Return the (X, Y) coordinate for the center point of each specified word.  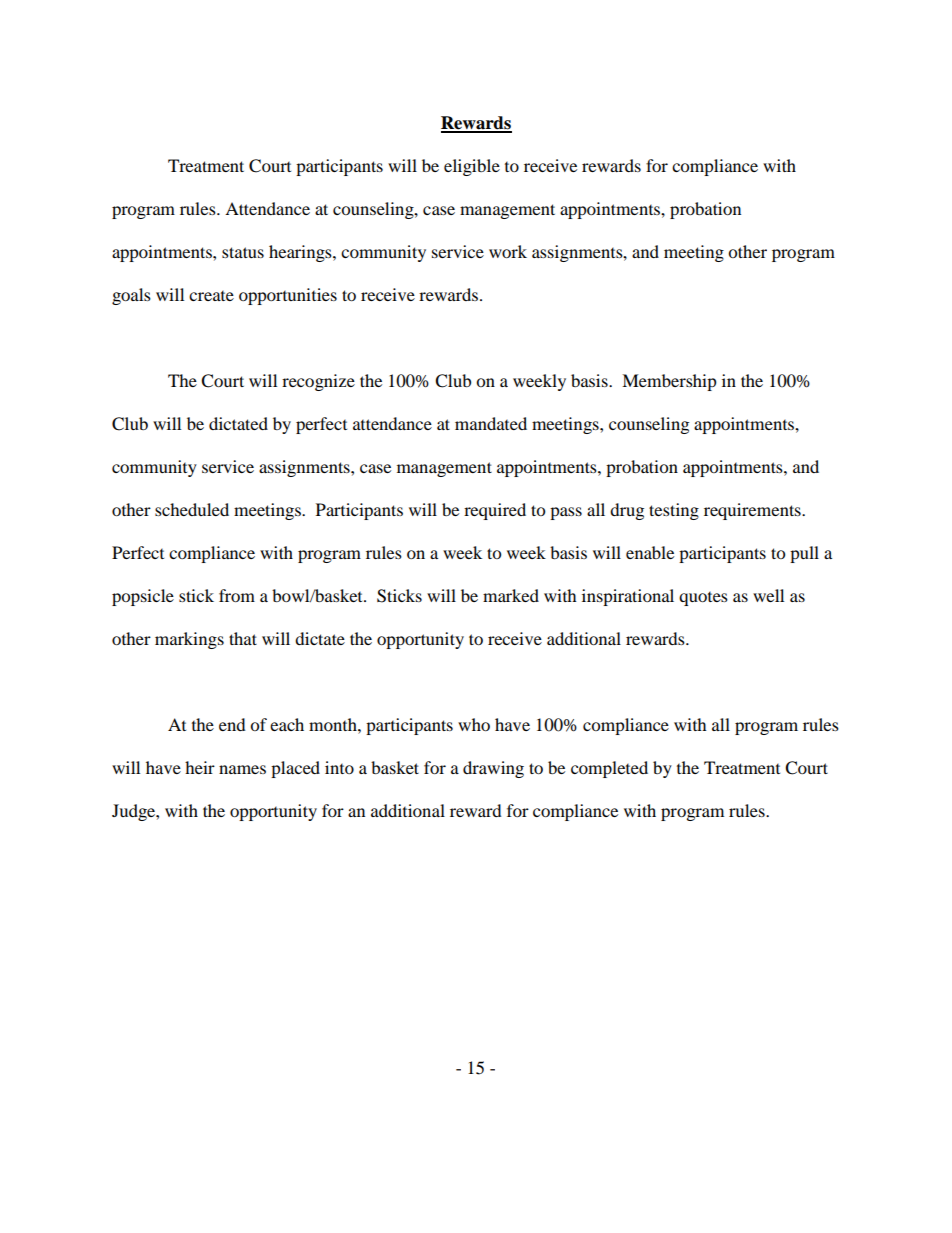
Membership (669, 382)
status (243, 252)
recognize (318, 382)
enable (650, 552)
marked (511, 595)
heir (200, 767)
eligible (472, 167)
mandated (491, 423)
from (237, 595)
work (508, 251)
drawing (493, 769)
